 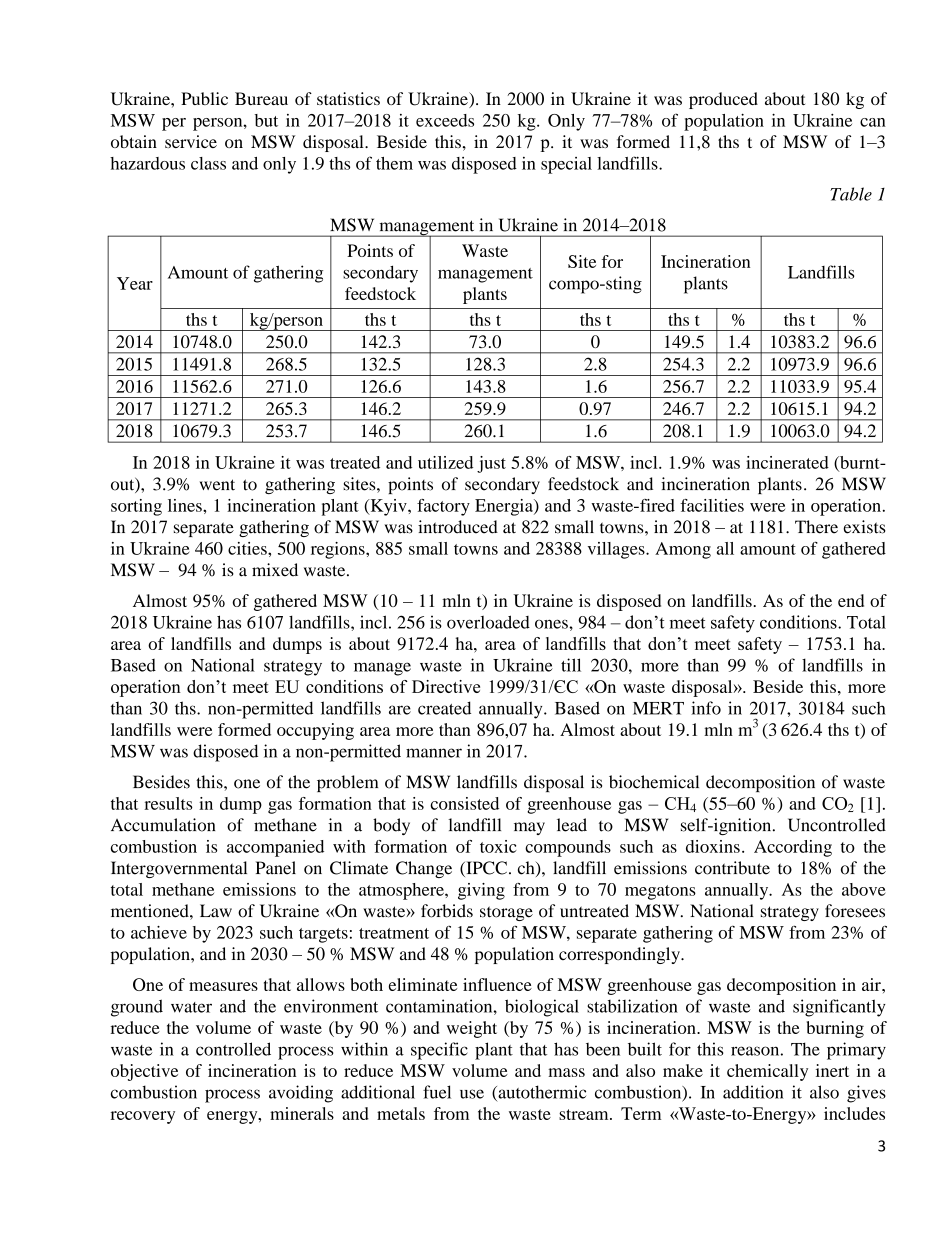 What do you see at coordinates (851, 600) in the image?
I see `end` at bounding box center [851, 600].
